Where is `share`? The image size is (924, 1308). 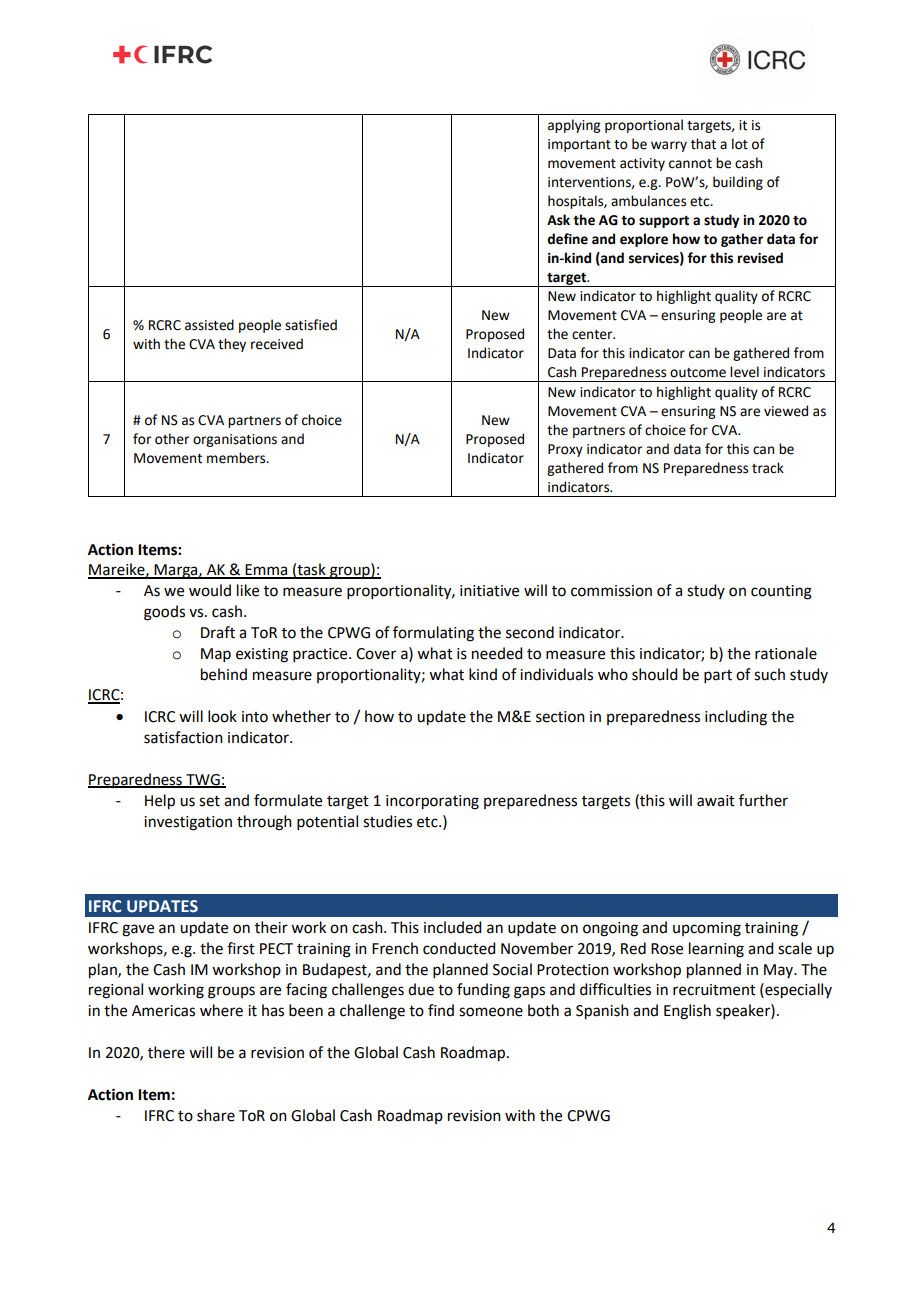
share is located at coordinates (216, 1115).
